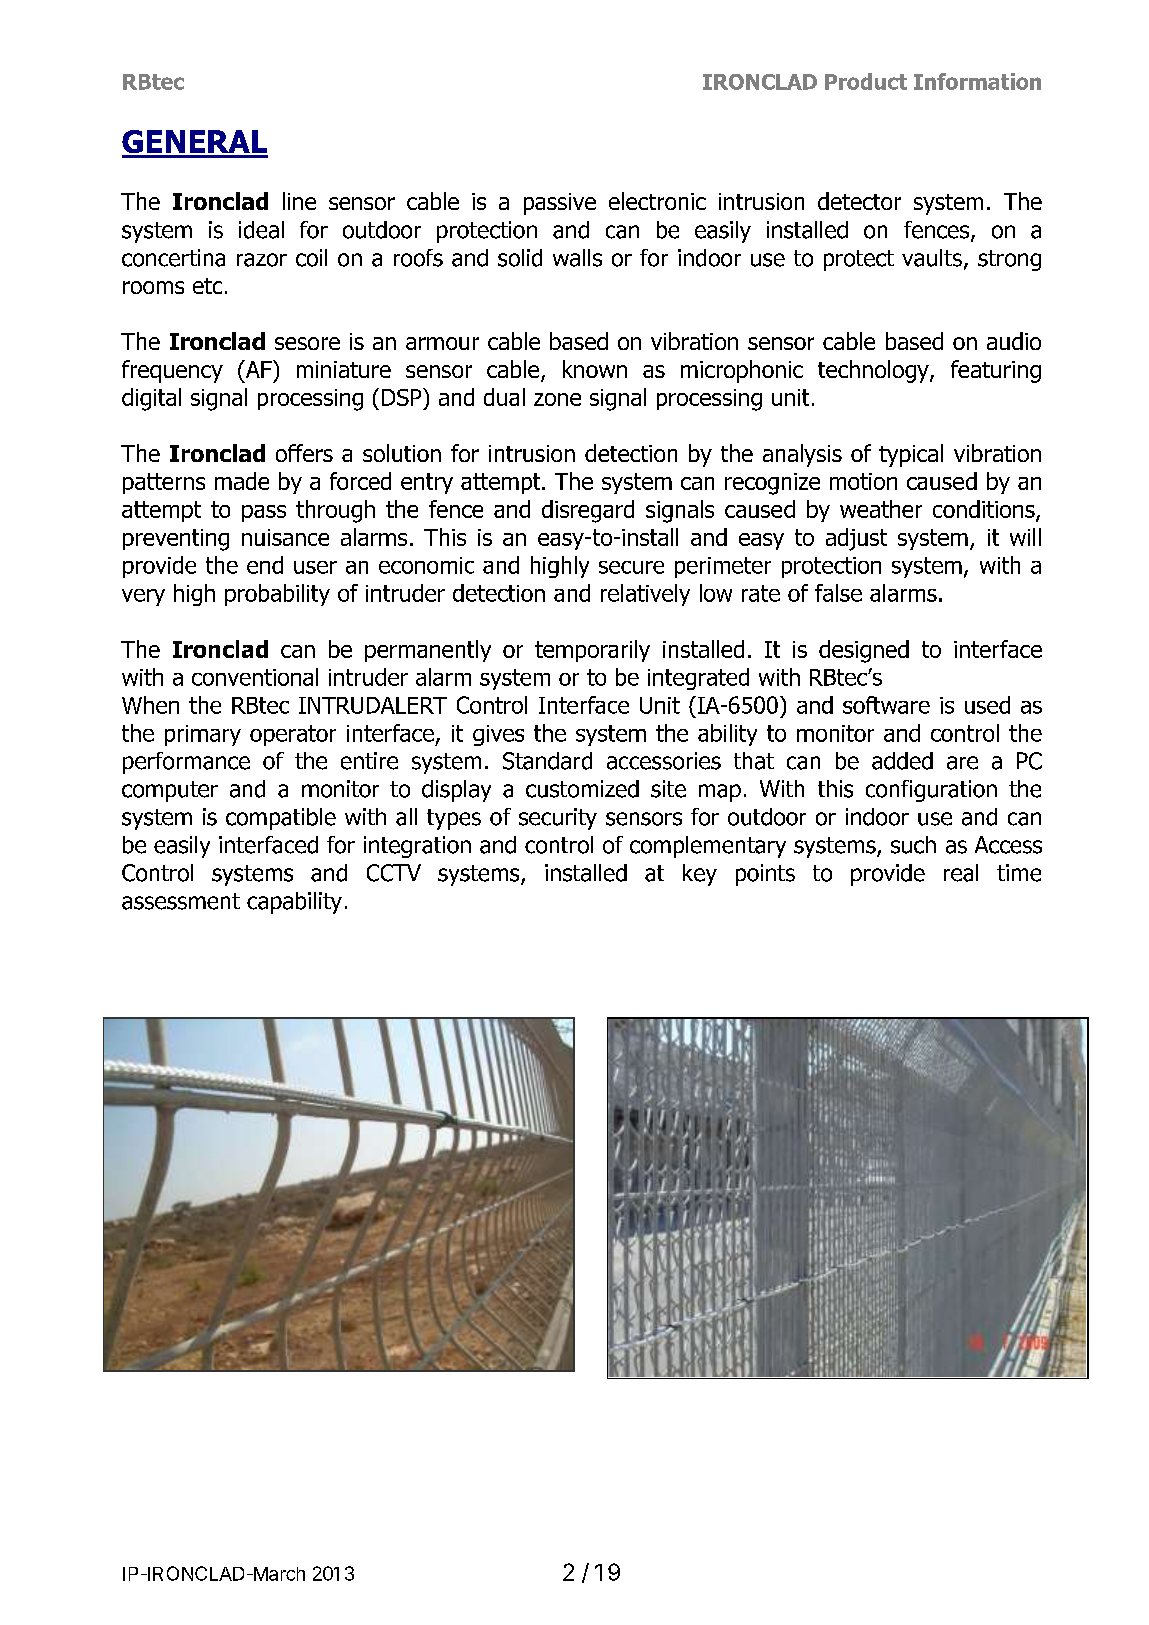 This screenshot has width=1149, height=1625. Describe the element at coordinates (242, 481) in the screenshot. I see `made` at that location.
